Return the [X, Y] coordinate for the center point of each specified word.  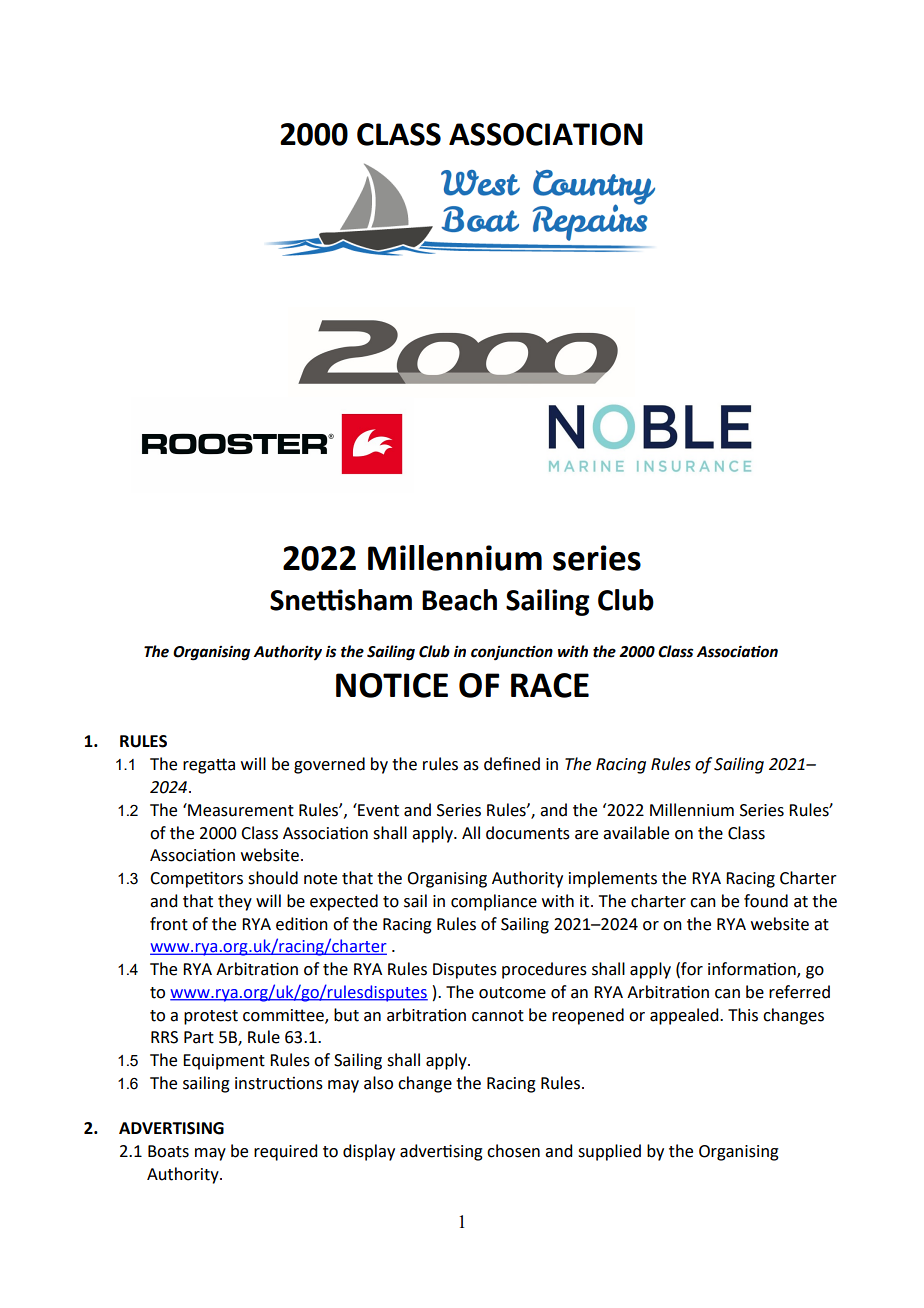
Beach [459, 600]
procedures [544, 970]
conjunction [512, 652]
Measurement [240, 810]
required [285, 1152]
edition [302, 924]
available [636, 833]
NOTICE [392, 685]
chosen [513, 1151]
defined [512, 764]
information [753, 970]
